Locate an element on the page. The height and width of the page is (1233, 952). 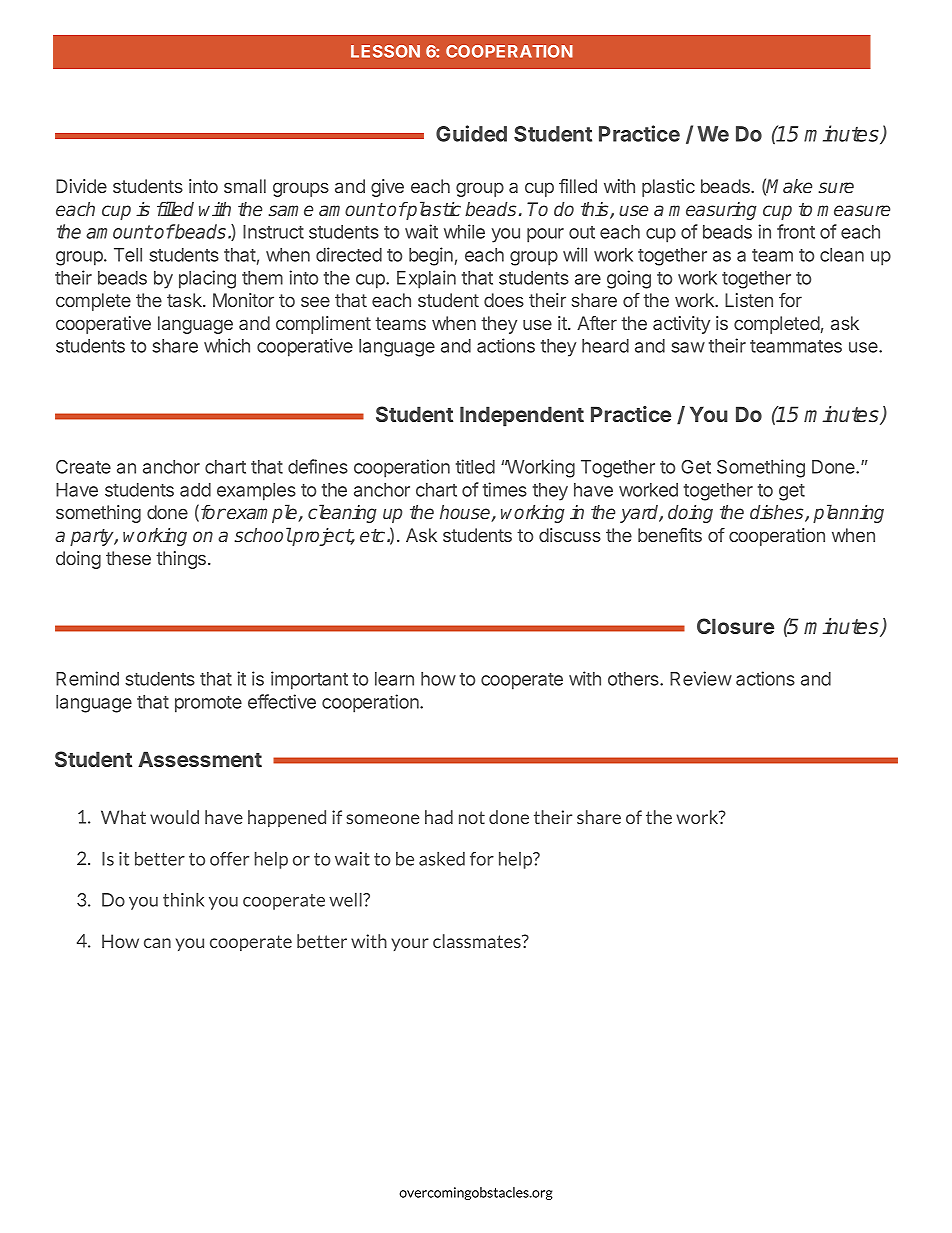
LESSON is located at coordinates (385, 51).
